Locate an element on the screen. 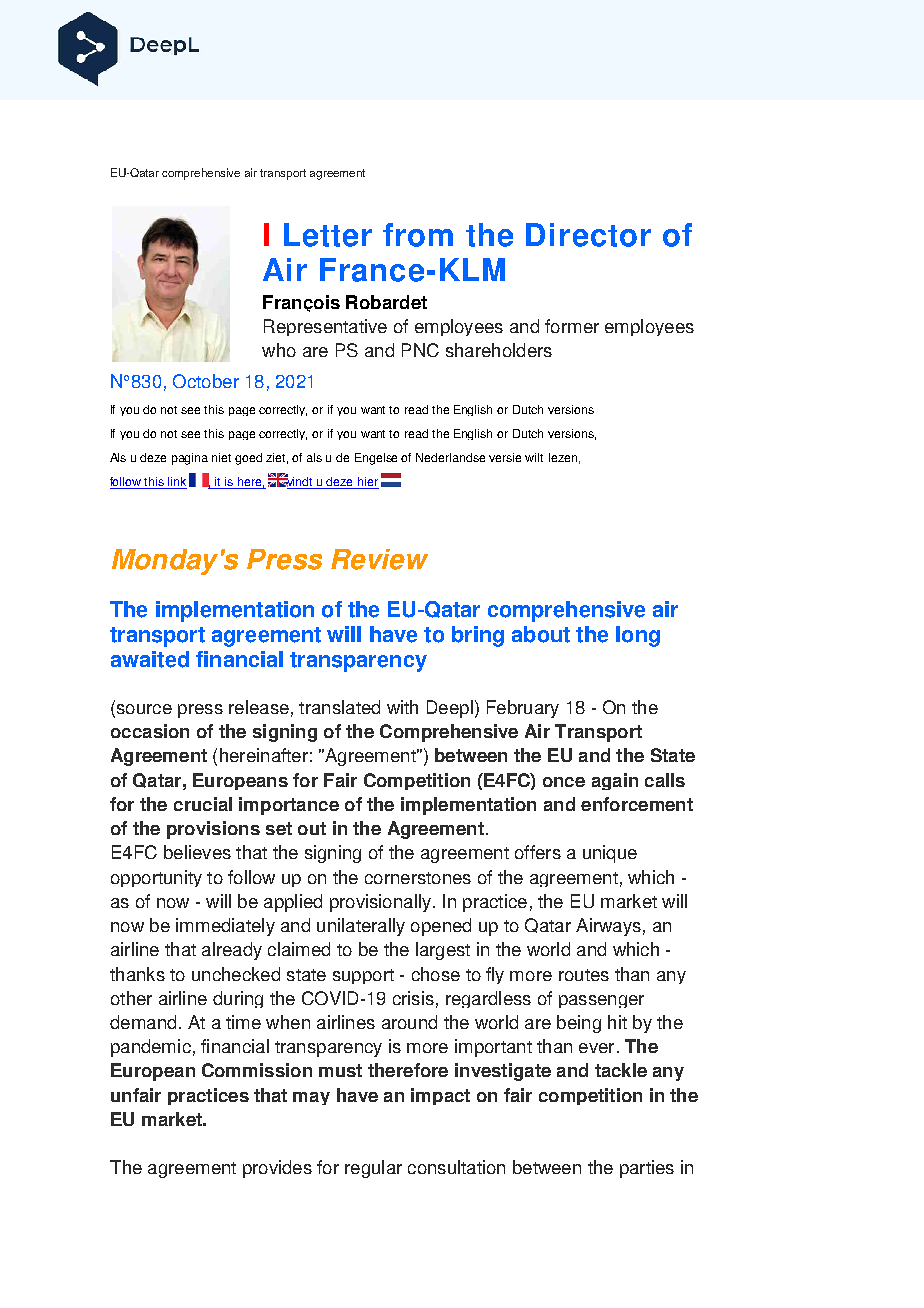 The image size is (924, 1308). October is located at coordinates (206, 381).
